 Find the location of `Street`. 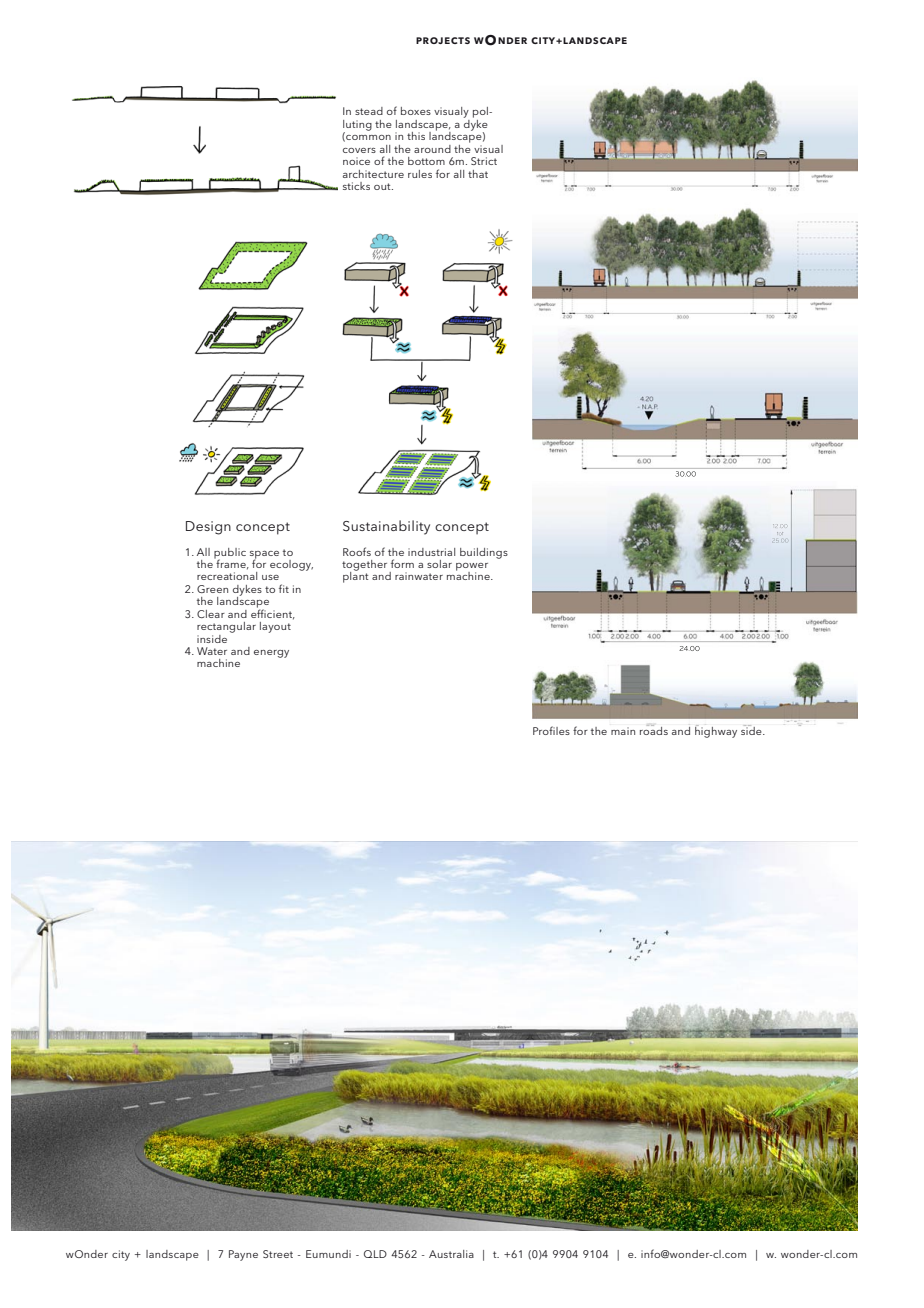

Street is located at coordinates (278, 1254).
